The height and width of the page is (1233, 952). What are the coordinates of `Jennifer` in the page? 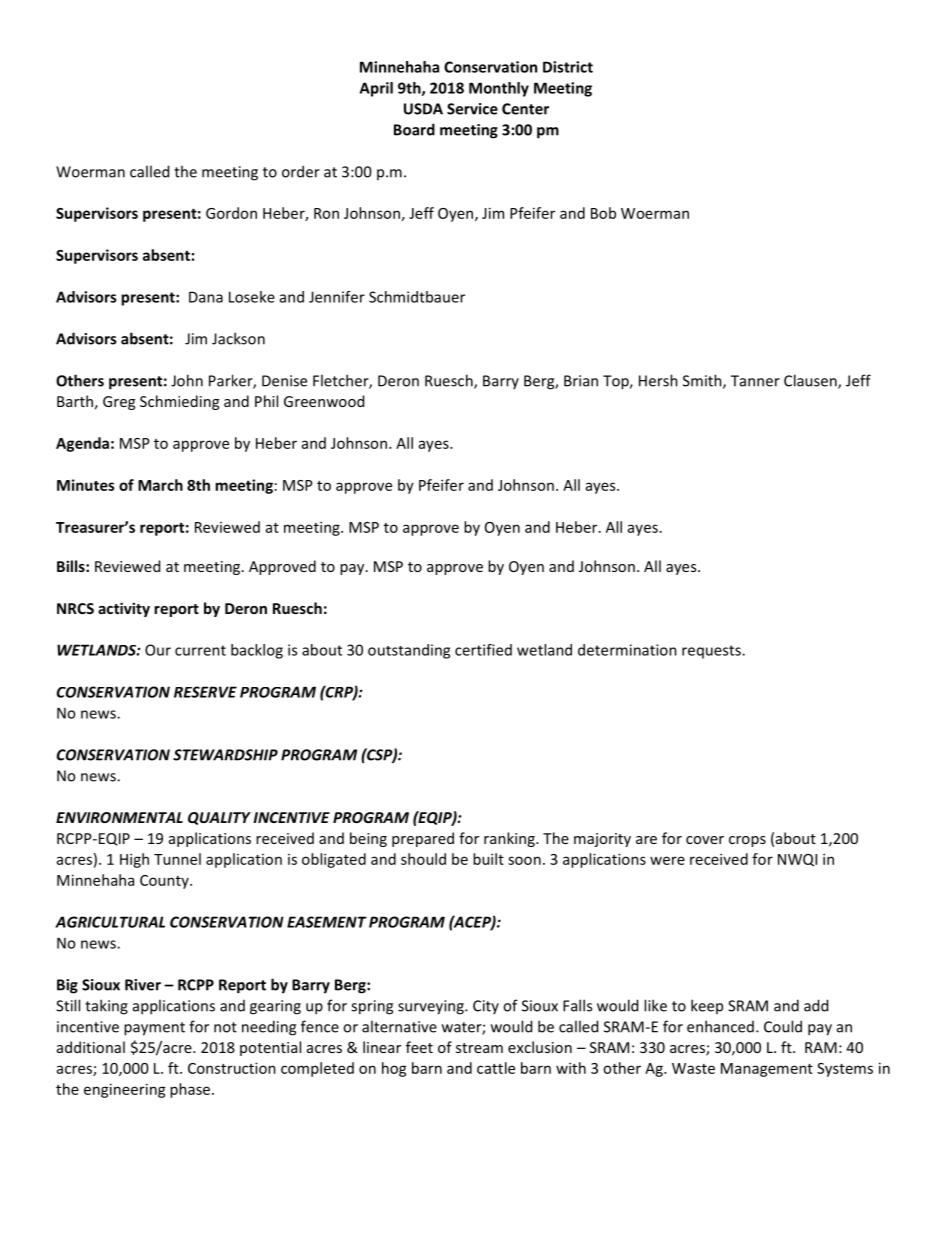 It's located at (337, 297).
